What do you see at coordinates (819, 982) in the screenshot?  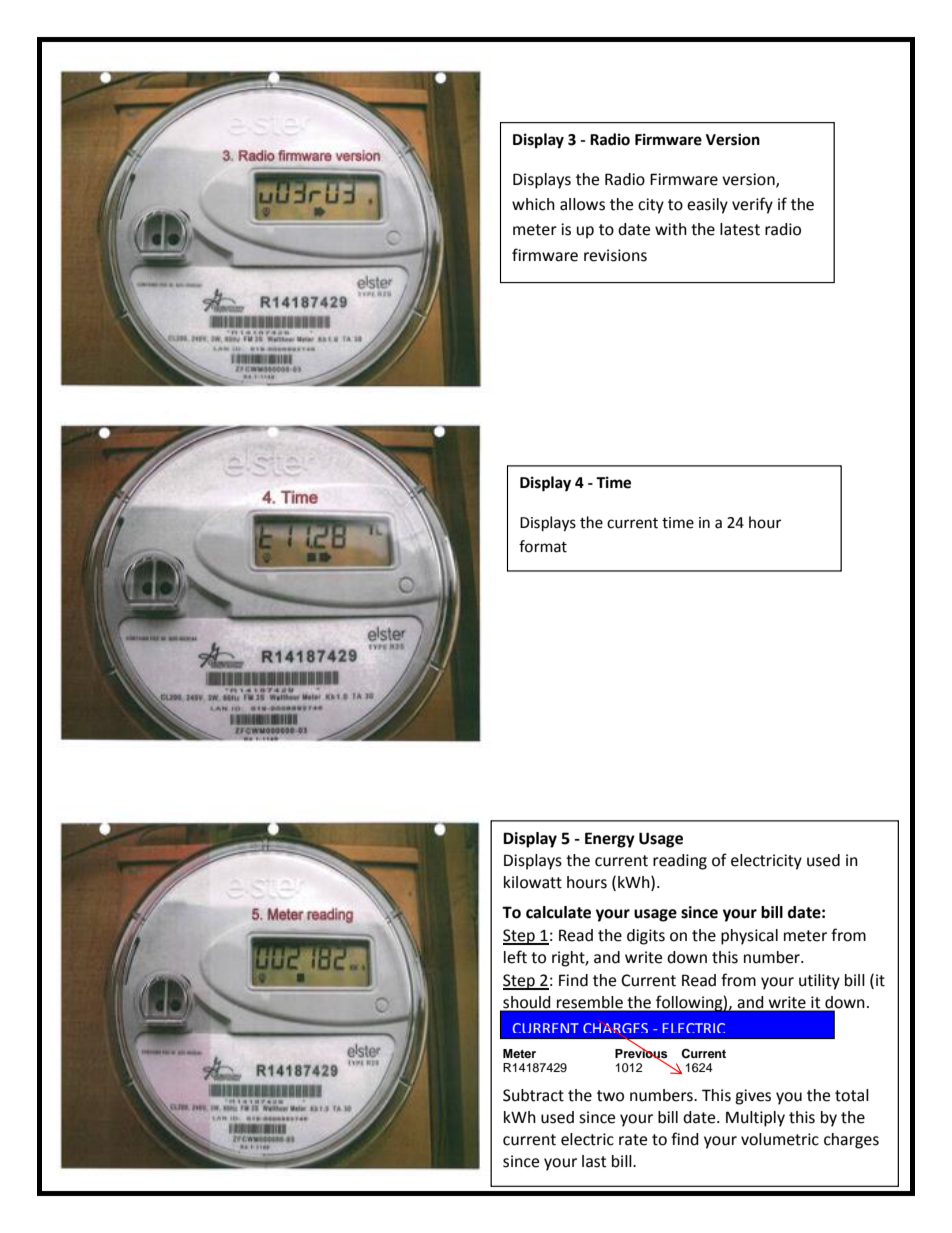 I see `utility` at bounding box center [819, 982].
